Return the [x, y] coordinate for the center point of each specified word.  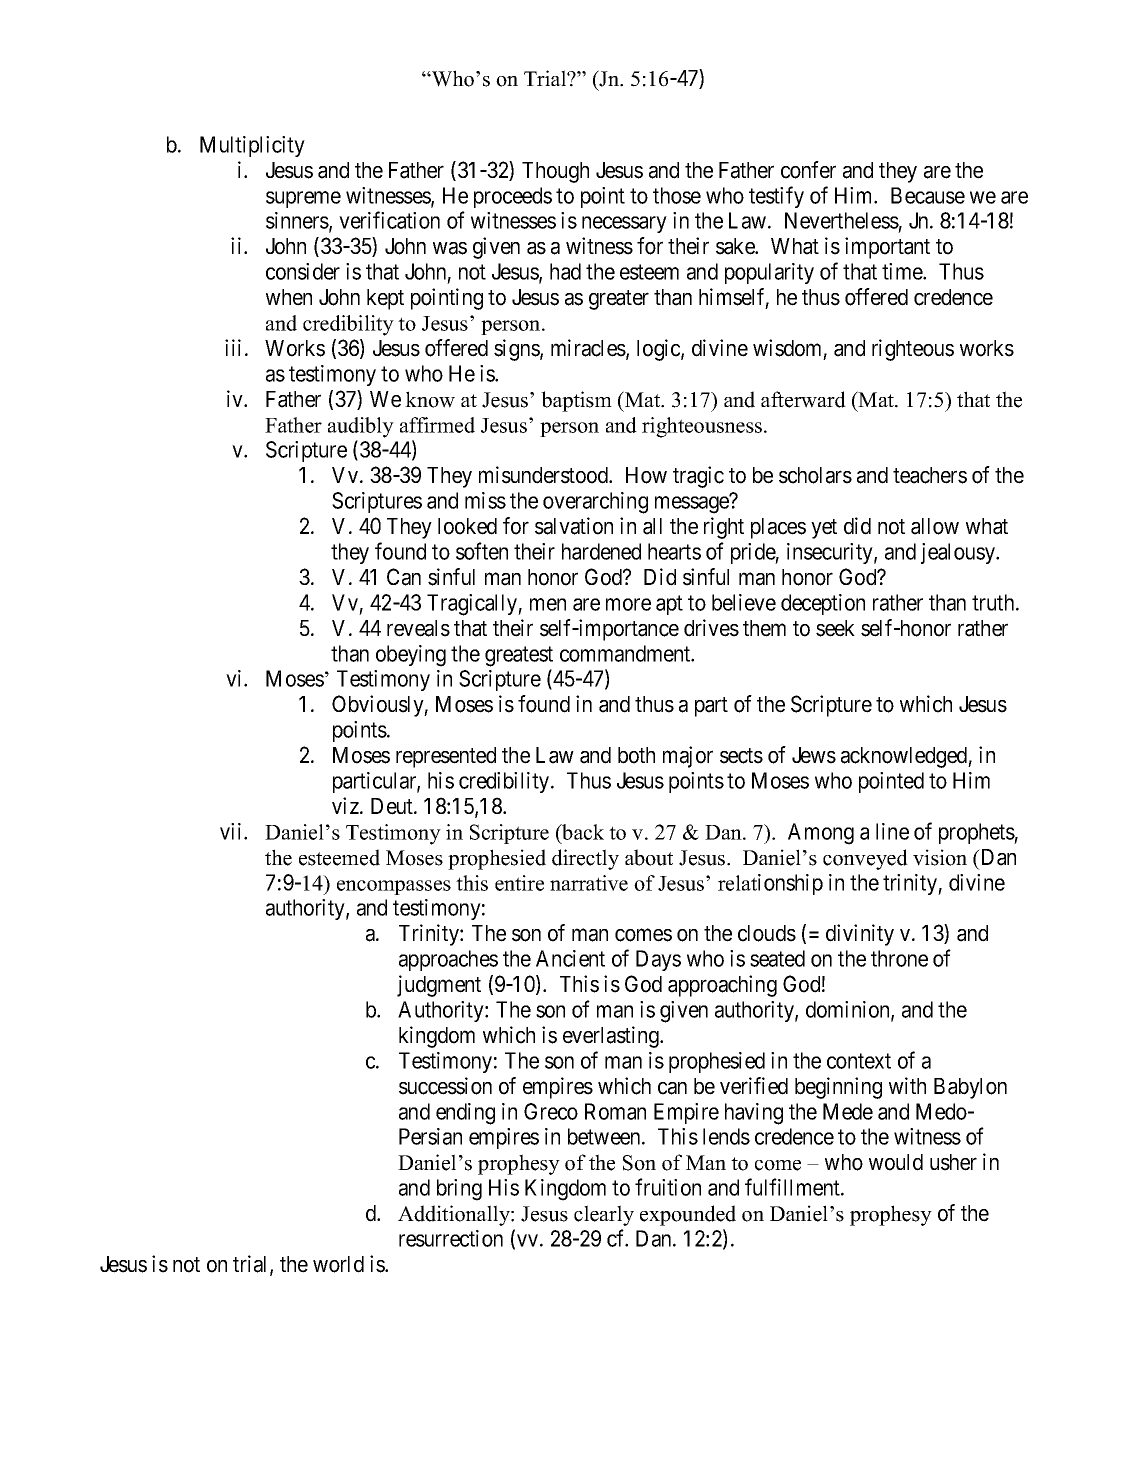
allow [935, 526]
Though [555, 172]
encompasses [394, 887]
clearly [604, 1215]
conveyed [865, 859]
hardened [601, 551]
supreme [303, 199]
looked [467, 526]
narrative [589, 883]
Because [928, 195]
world [338, 1264]
